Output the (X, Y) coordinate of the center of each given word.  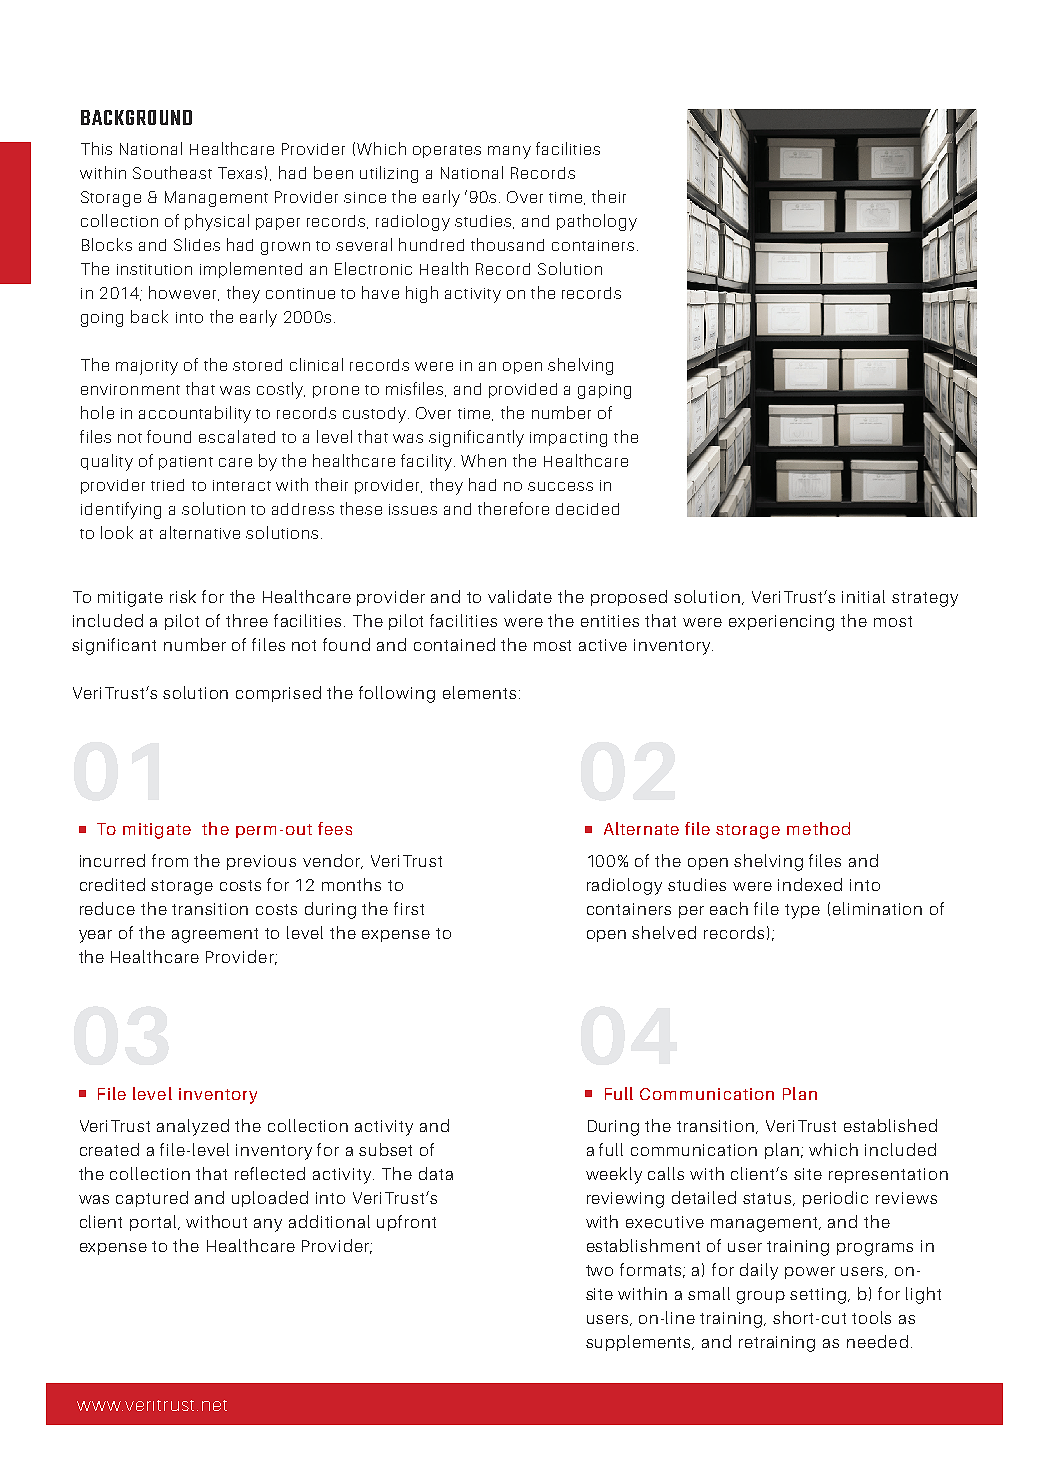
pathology (597, 222)
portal (154, 1223)
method (818, 828)
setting (819, 1296)
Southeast (172, 172)
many (509, 152)
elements (479, 692)
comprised (278, 694)
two (599, 1270)
